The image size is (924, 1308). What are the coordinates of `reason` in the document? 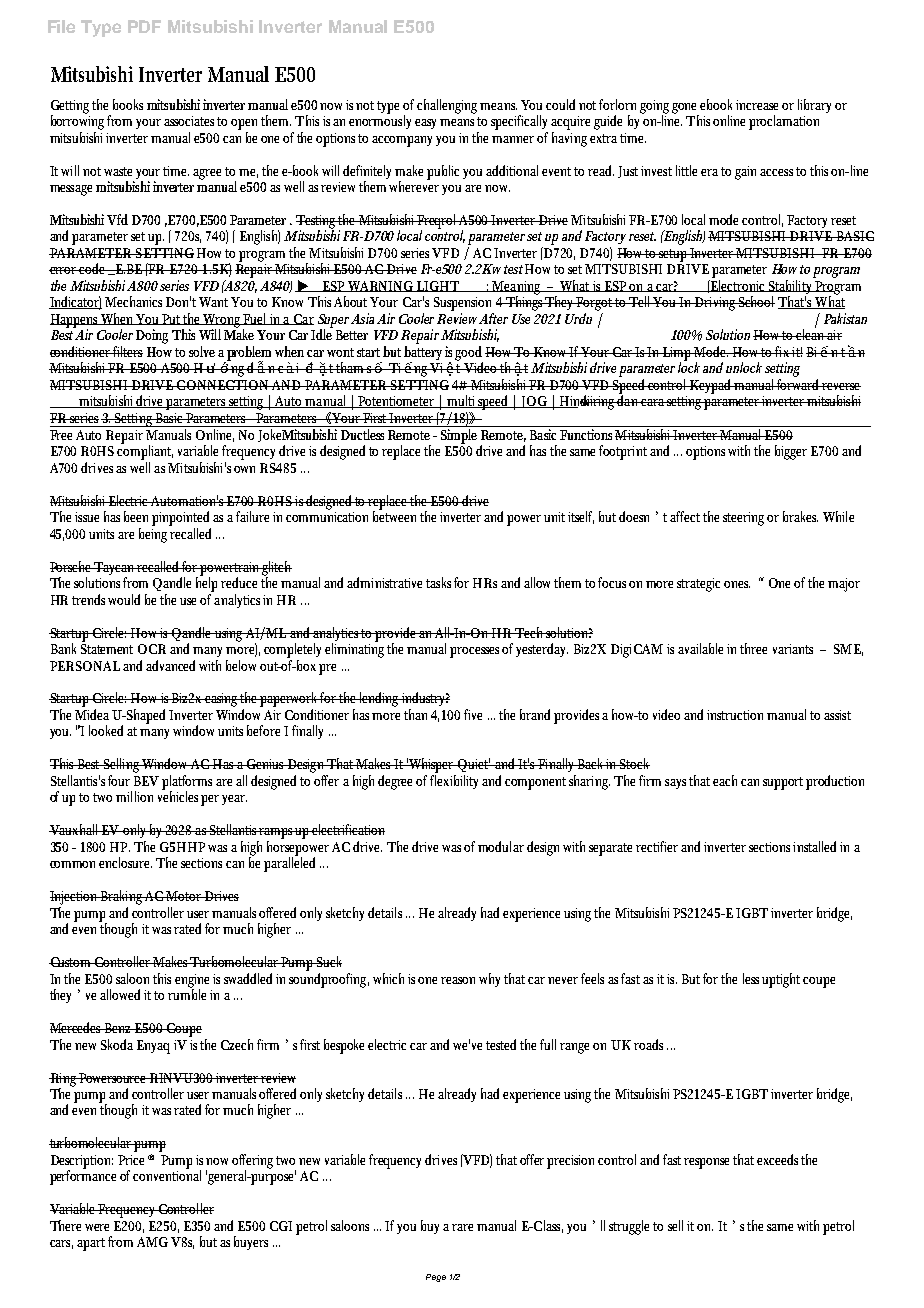 It's located at (460, 980).
